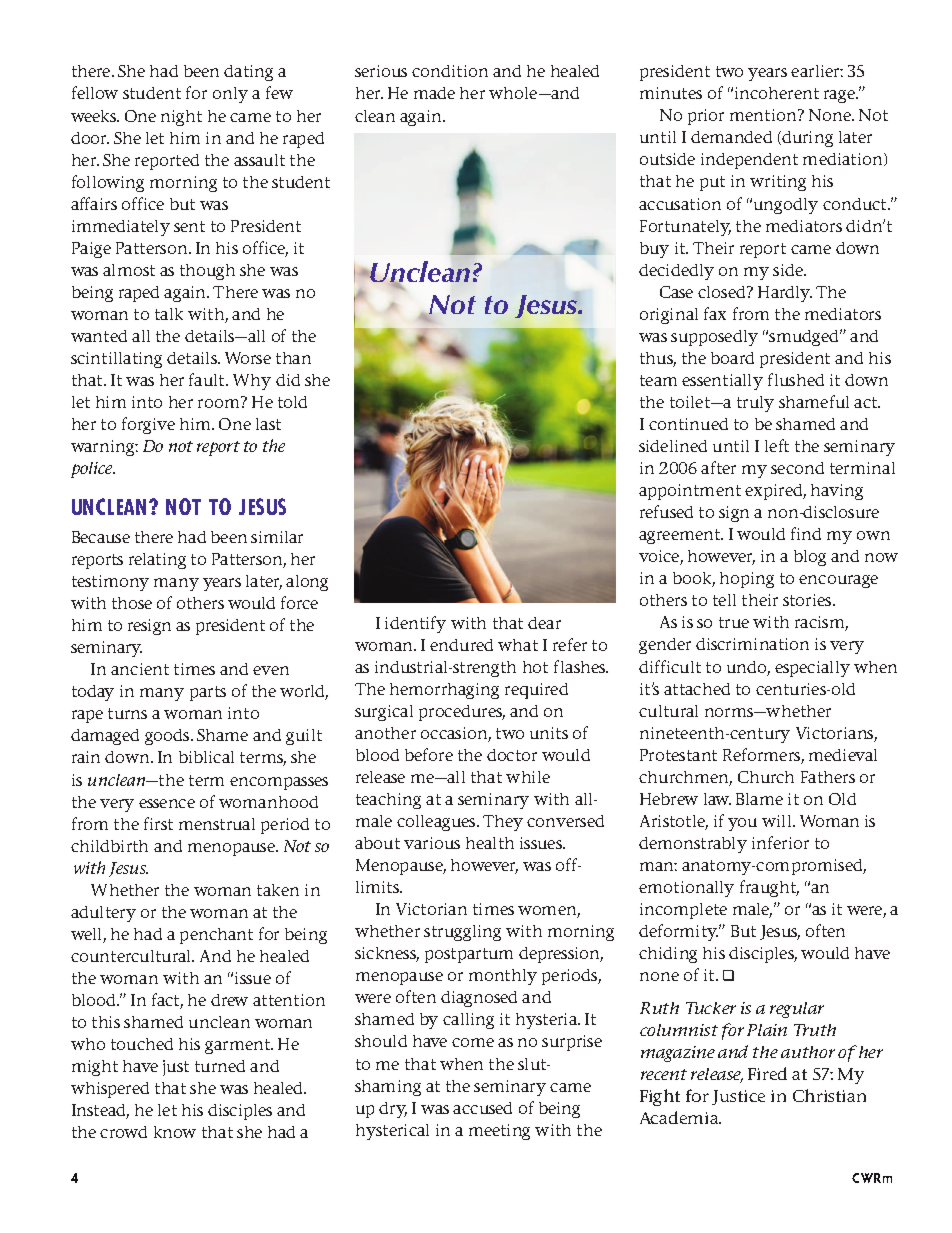 Image resolution: width=952 pixels, height=1233 pixels. Describe the element at coordinates (434, 93) in the screenshot. I see `made` at that location.
